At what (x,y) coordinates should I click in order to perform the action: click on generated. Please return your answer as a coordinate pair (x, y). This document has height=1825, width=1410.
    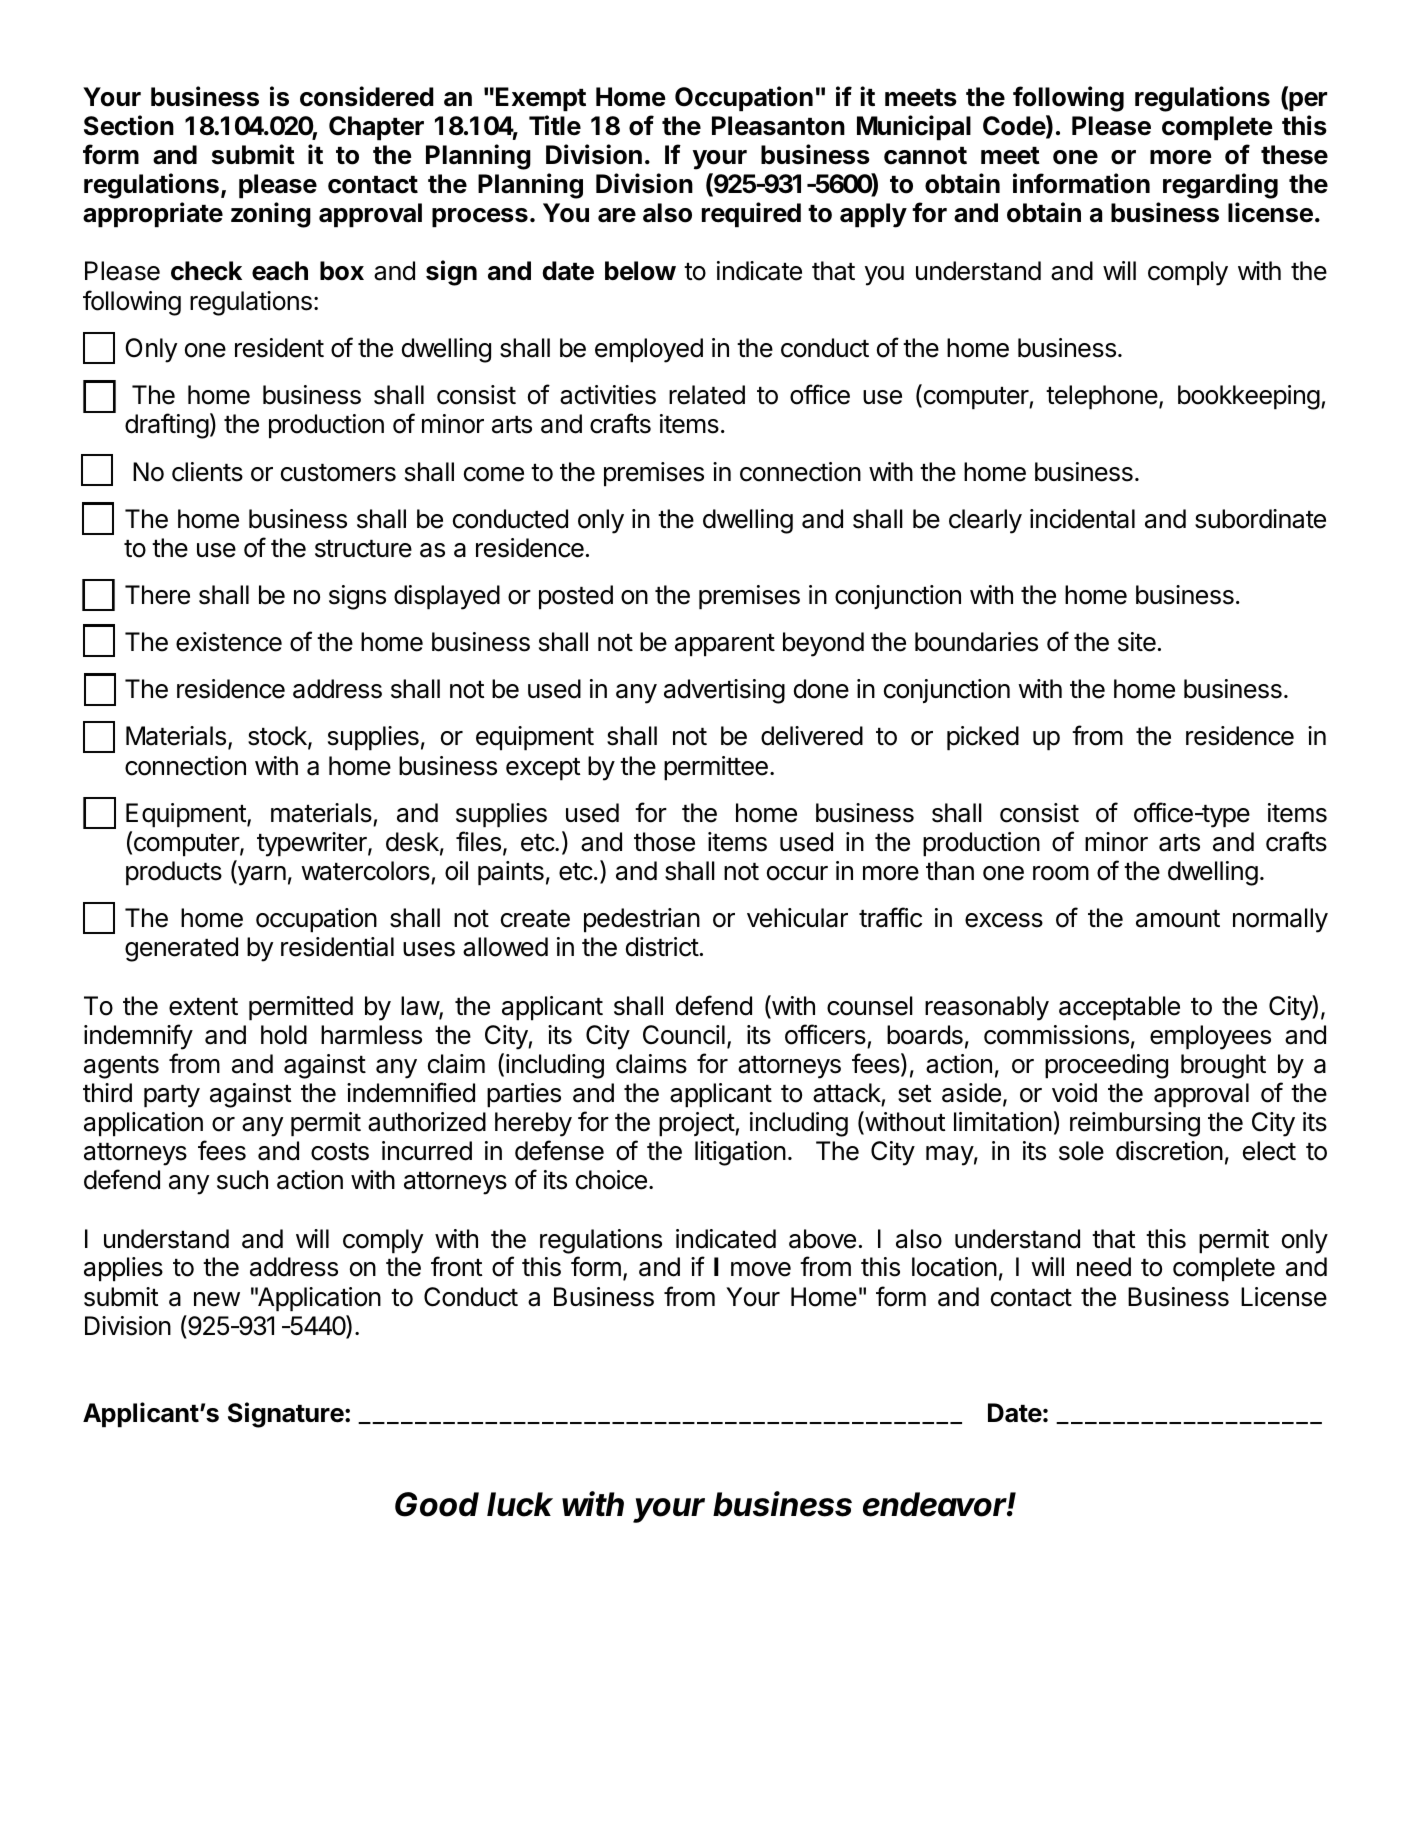
    Looking at the image, I should click on (181, 949).
